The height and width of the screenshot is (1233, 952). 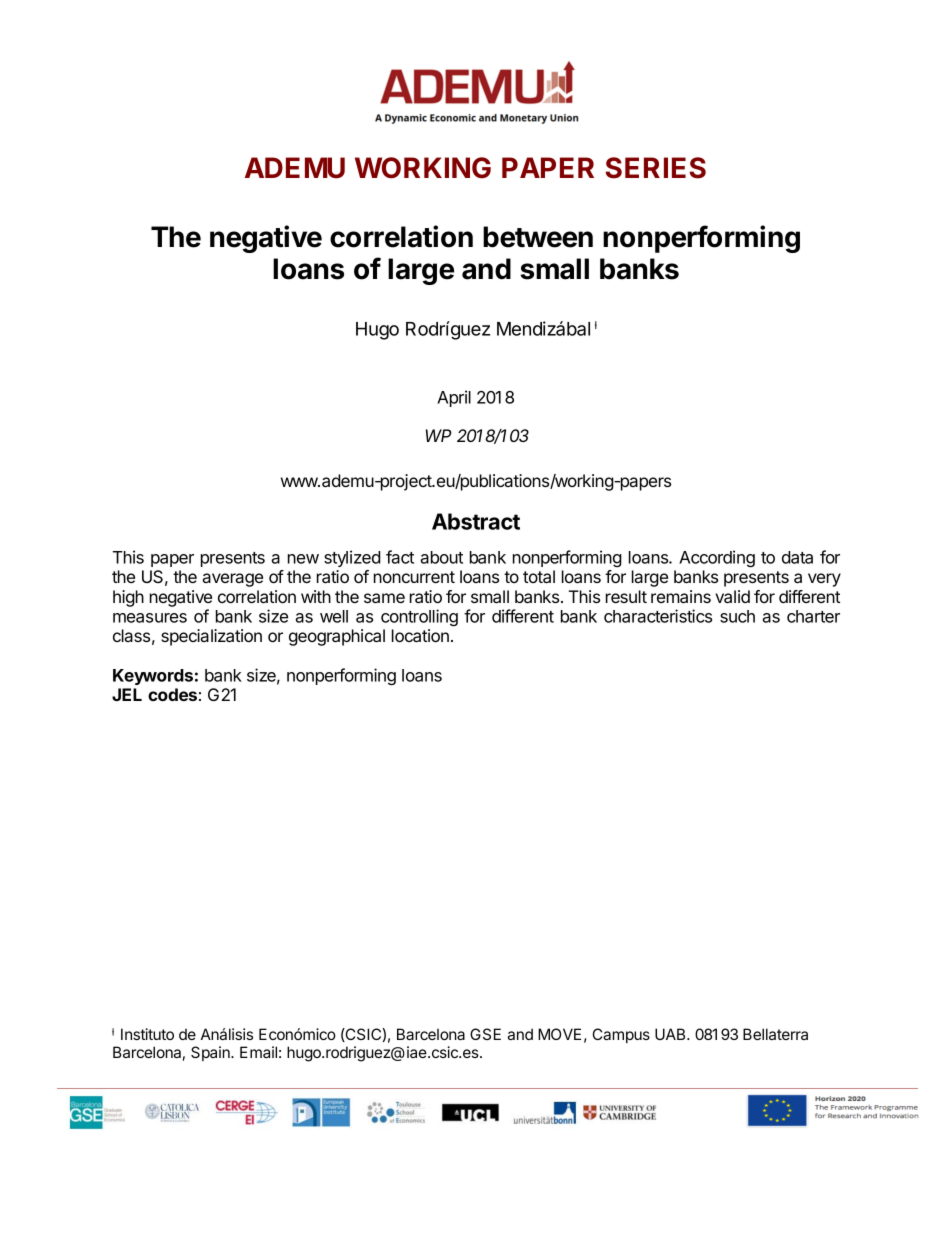 What do you see at coordinates (538, 237) in the screenshot?
I see `between` at bounding box center [538, 237].
